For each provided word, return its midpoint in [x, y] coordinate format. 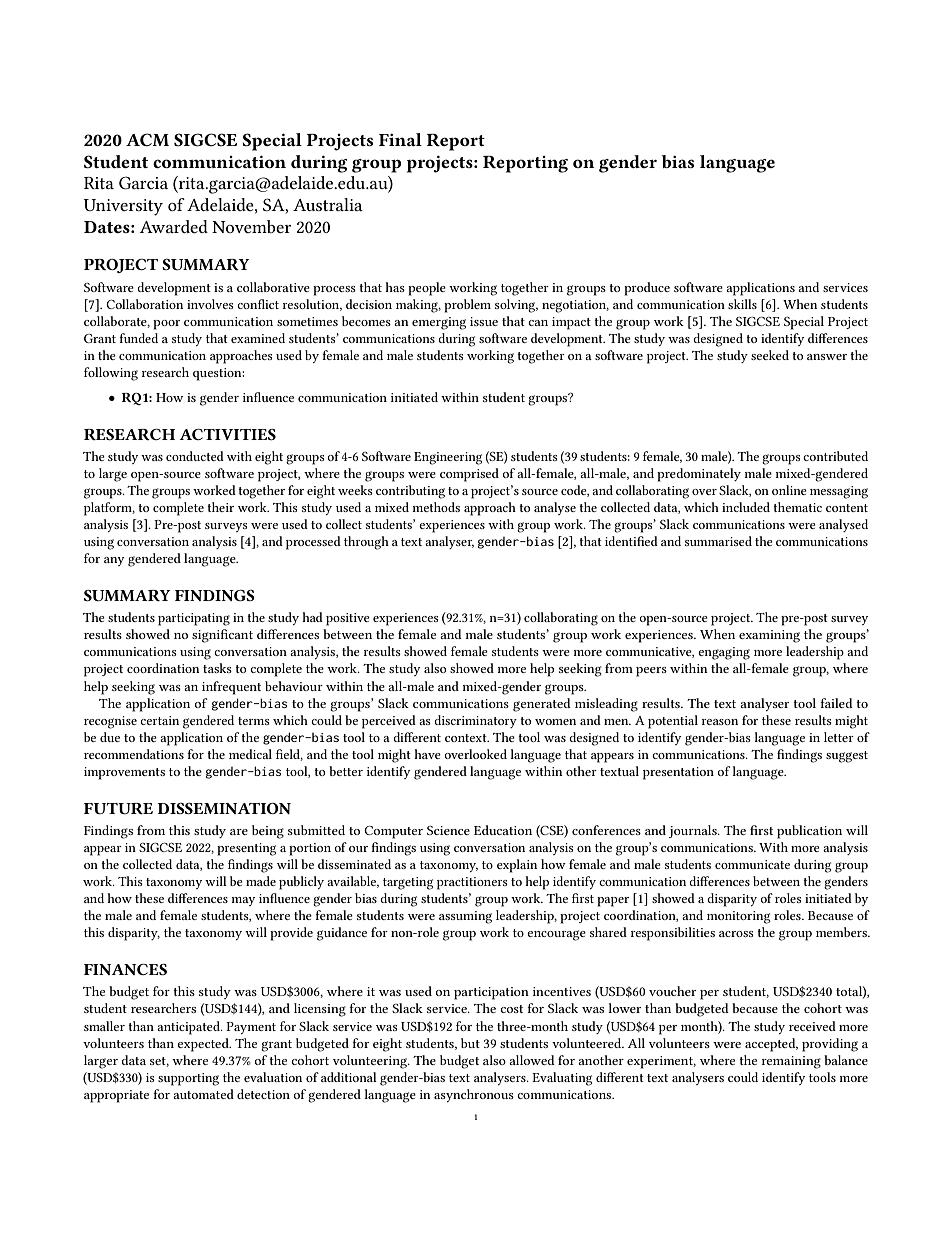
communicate [752, 864]
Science [448, 830]
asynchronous [474, 1095]
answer [827, 357]
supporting [188, 1079]
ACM [147, 139]
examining [769, 636]
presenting [246, 849]
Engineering [448, 458]
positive [348, 619]
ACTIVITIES [227, 434]
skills [742, 304]
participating [194, 619]
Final [400, 139]
